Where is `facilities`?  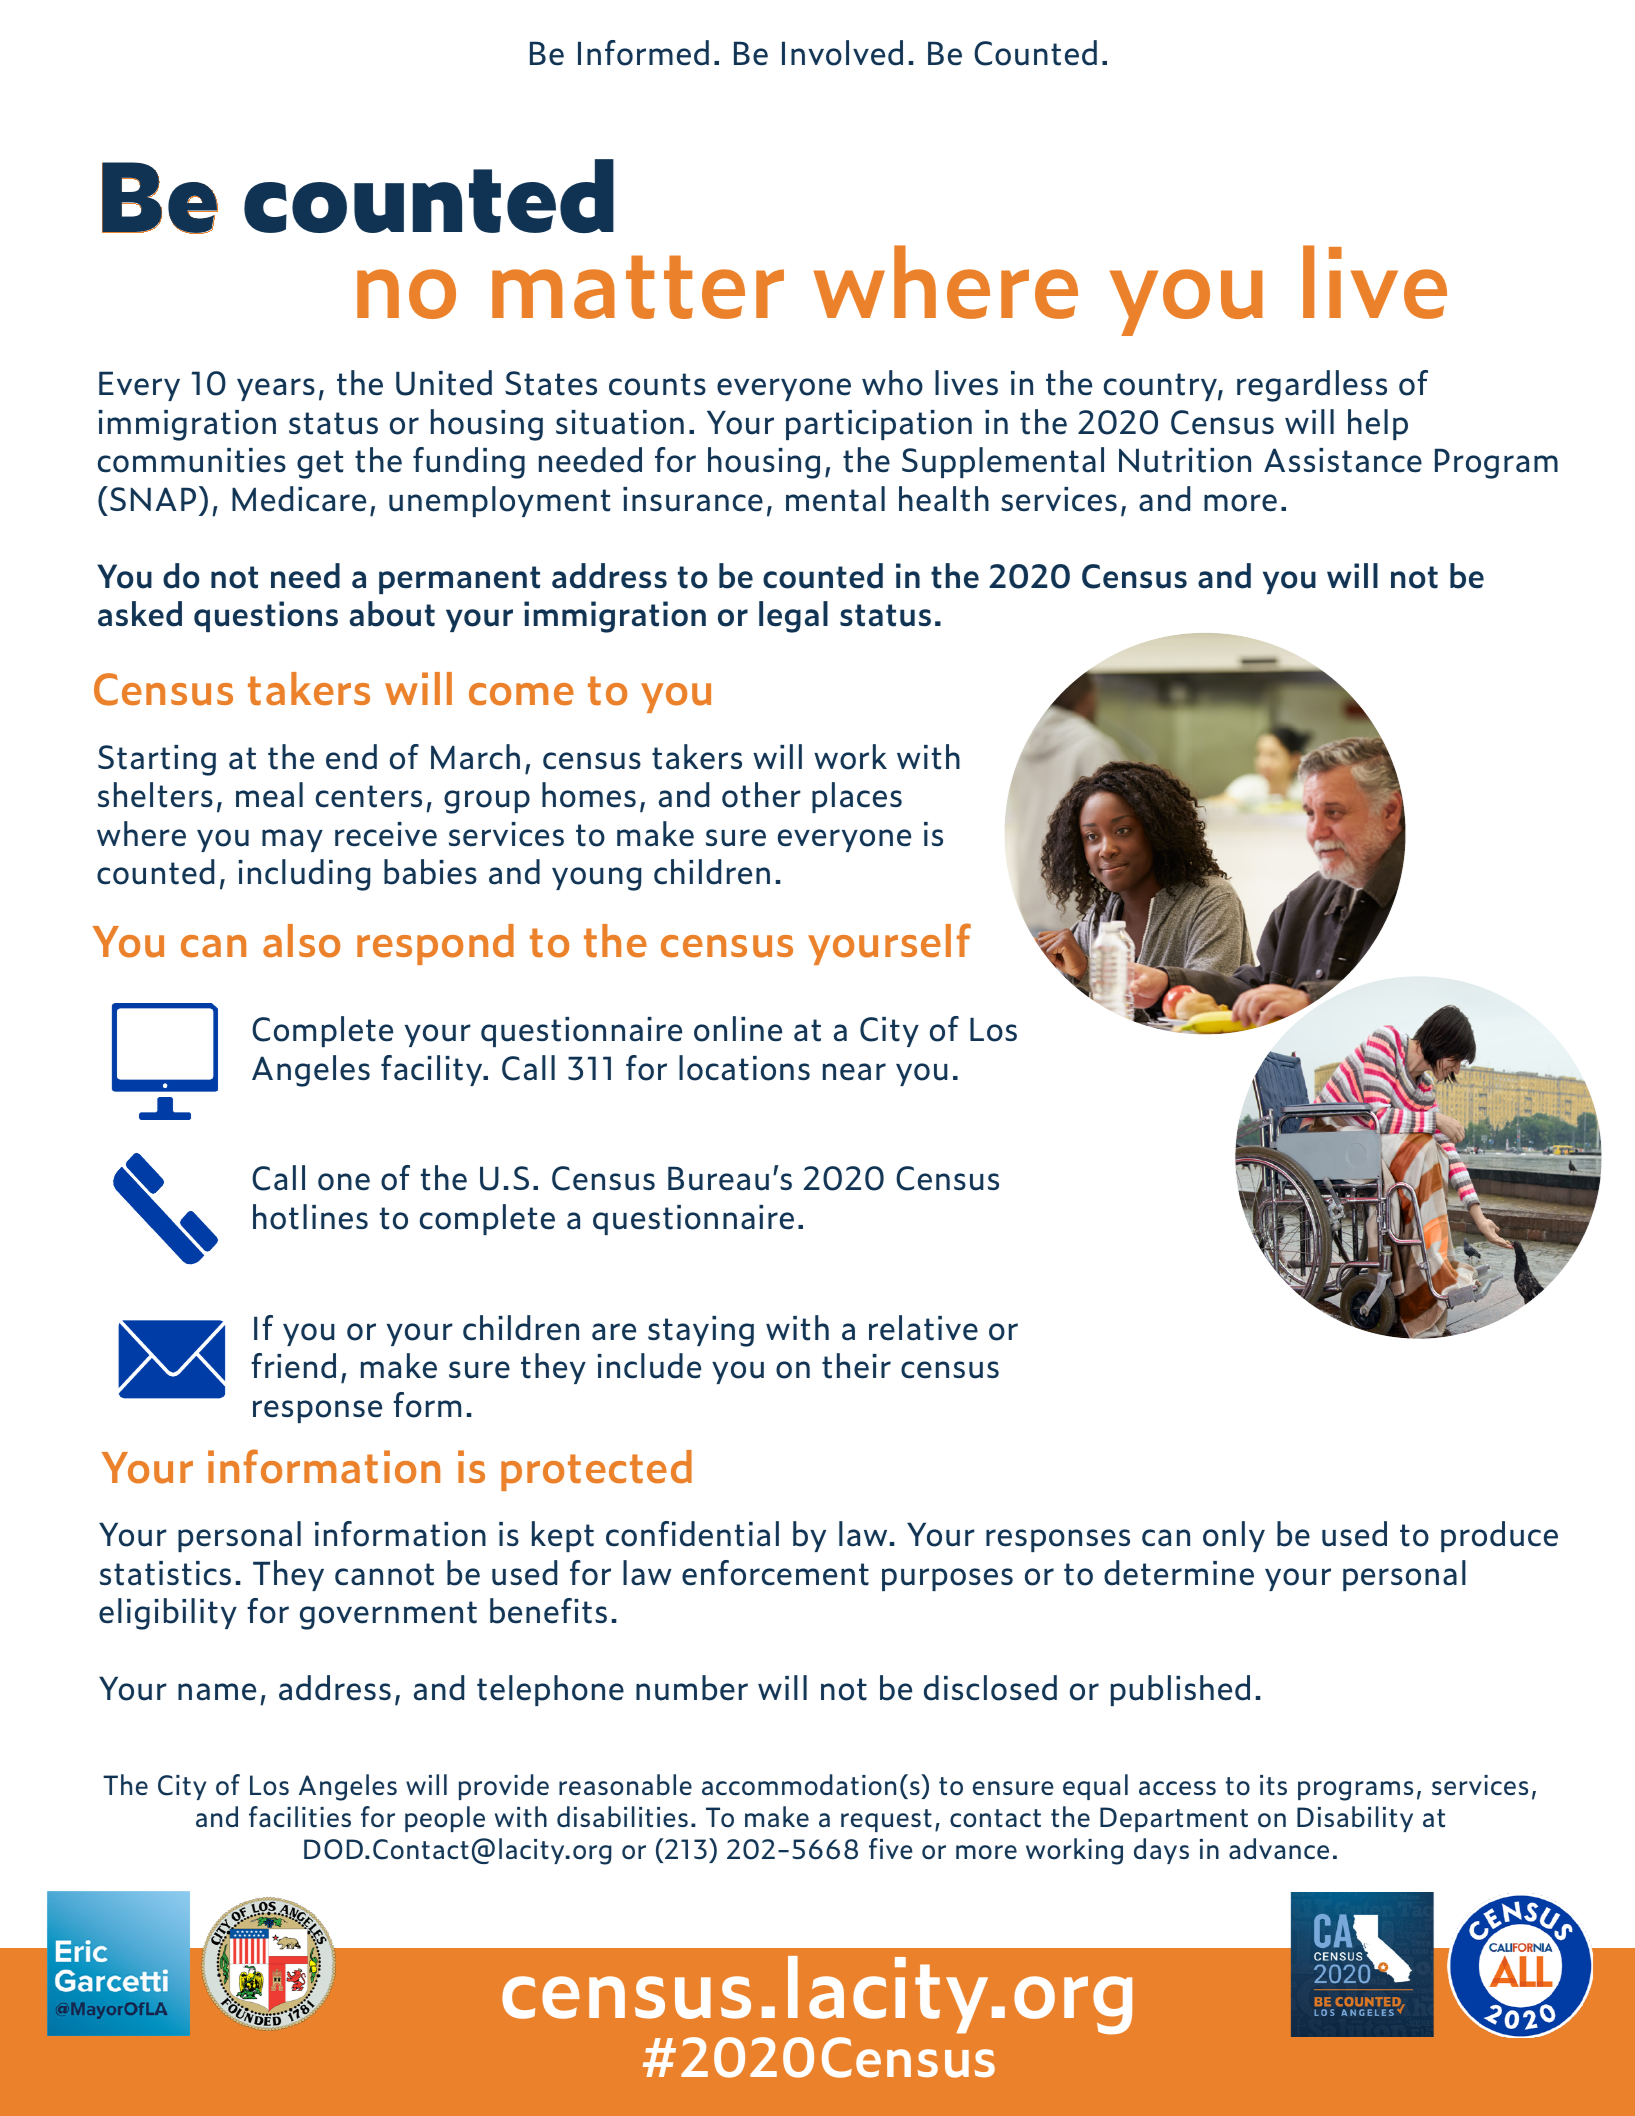
facilities is located at coordinates (300, 1817).
